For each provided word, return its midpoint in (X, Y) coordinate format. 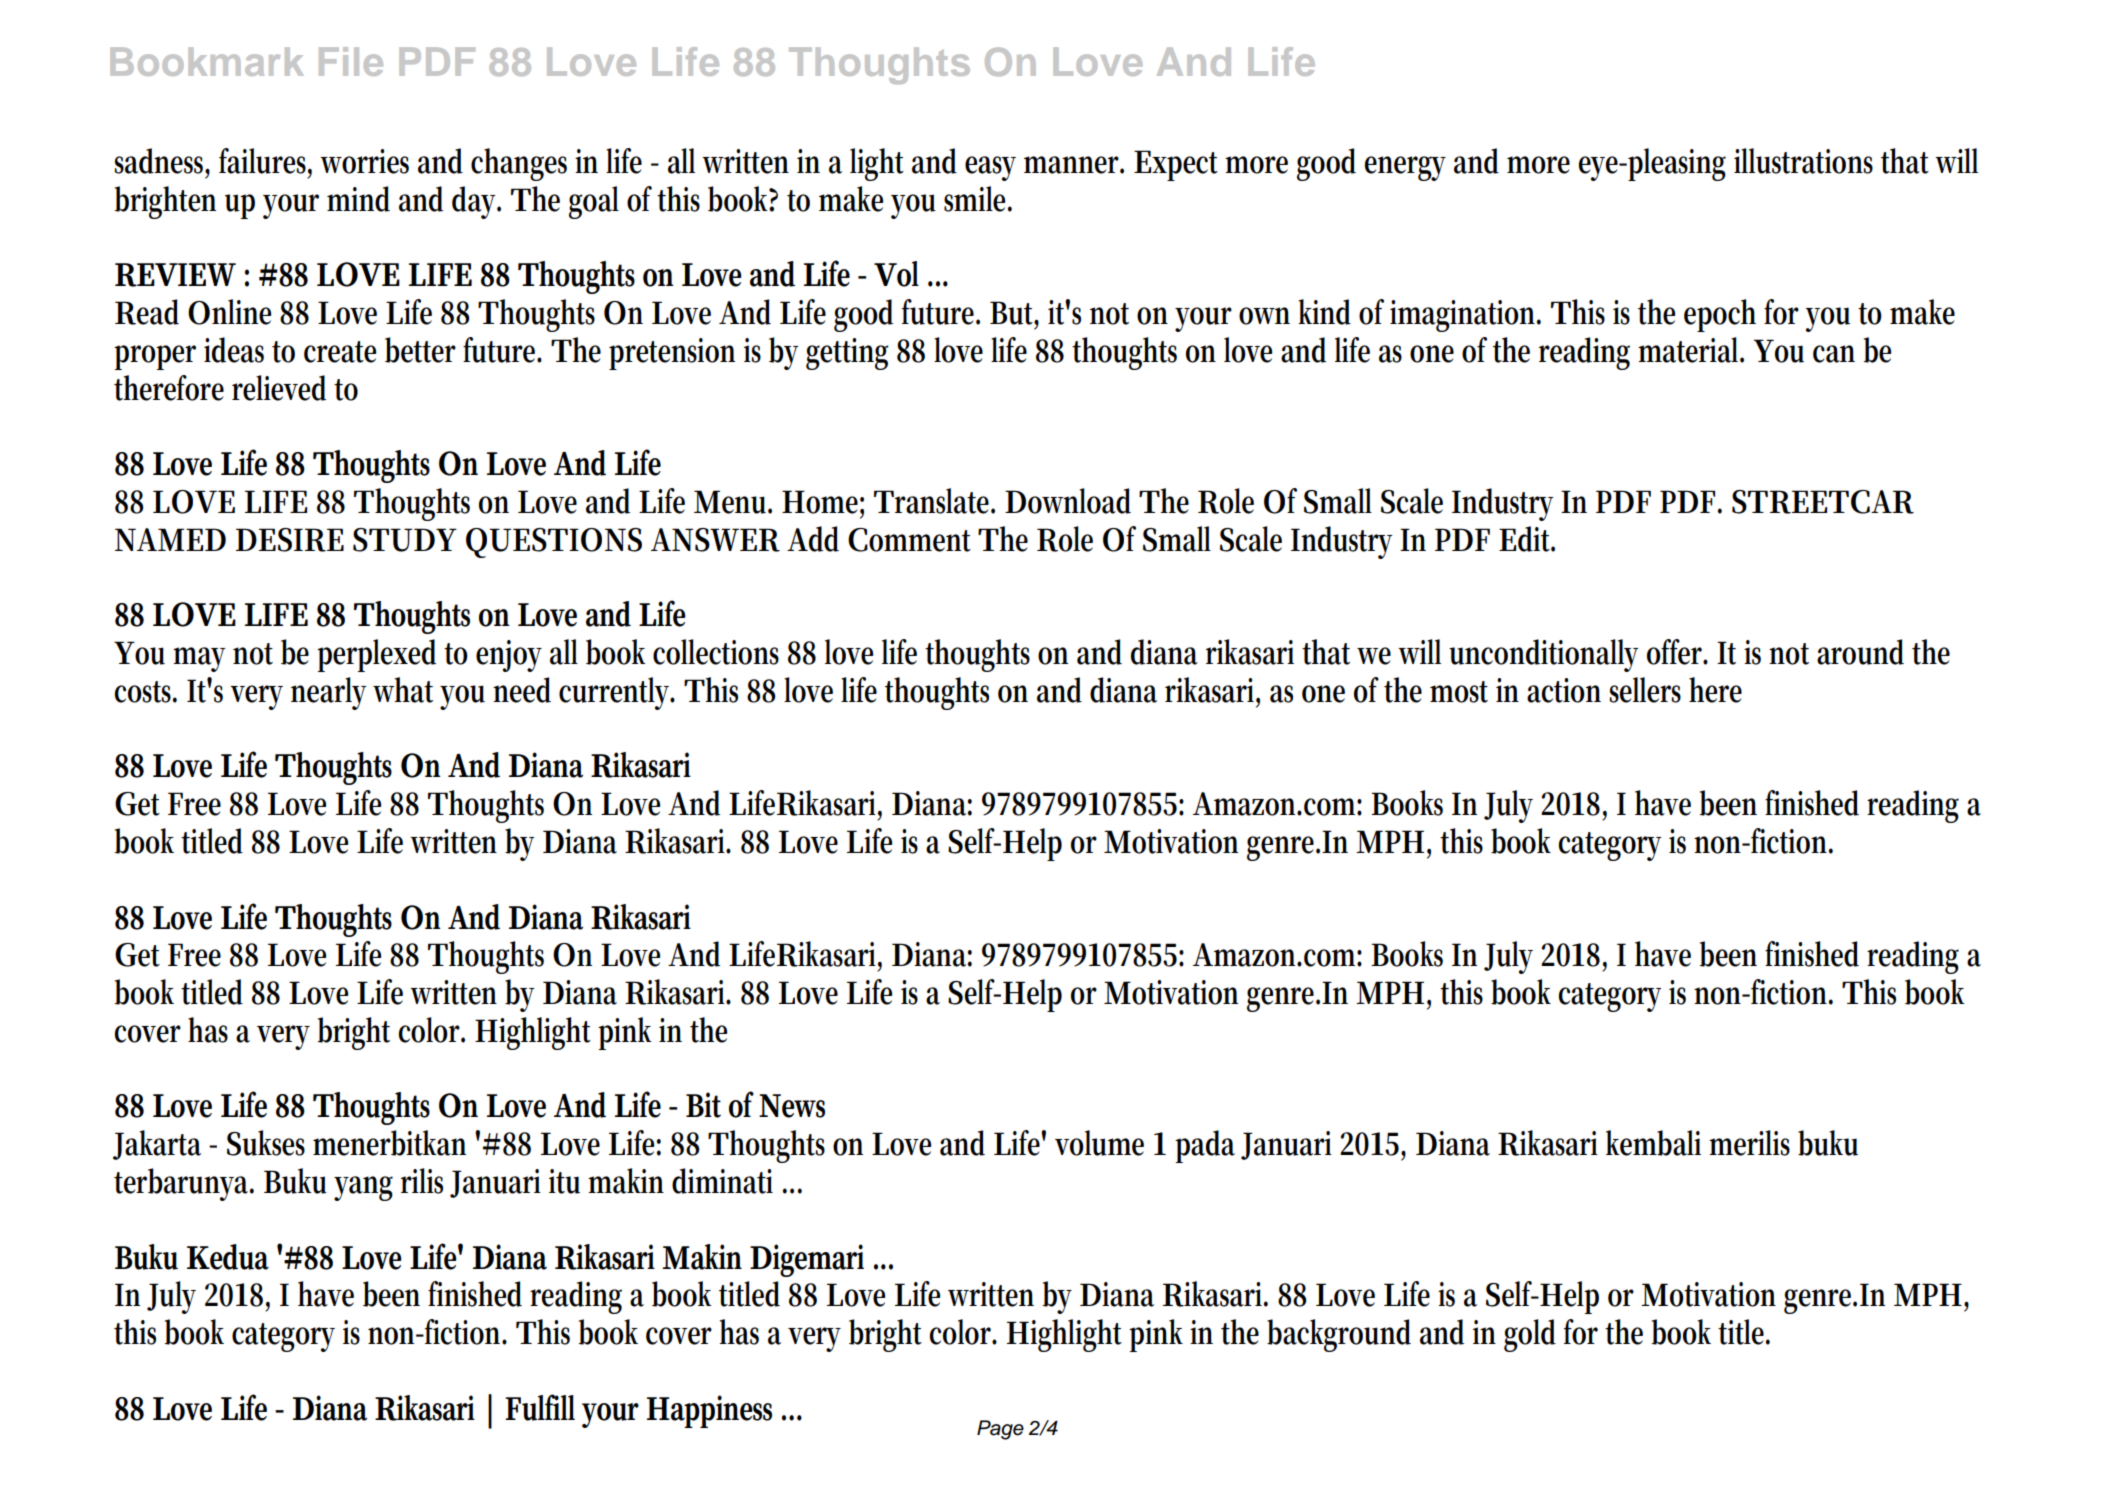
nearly (329, 693)
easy (990, 168)
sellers (1645, 690)
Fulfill (540, 1407)
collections (716, 652)
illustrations (1803, 161)
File (351, 61)
